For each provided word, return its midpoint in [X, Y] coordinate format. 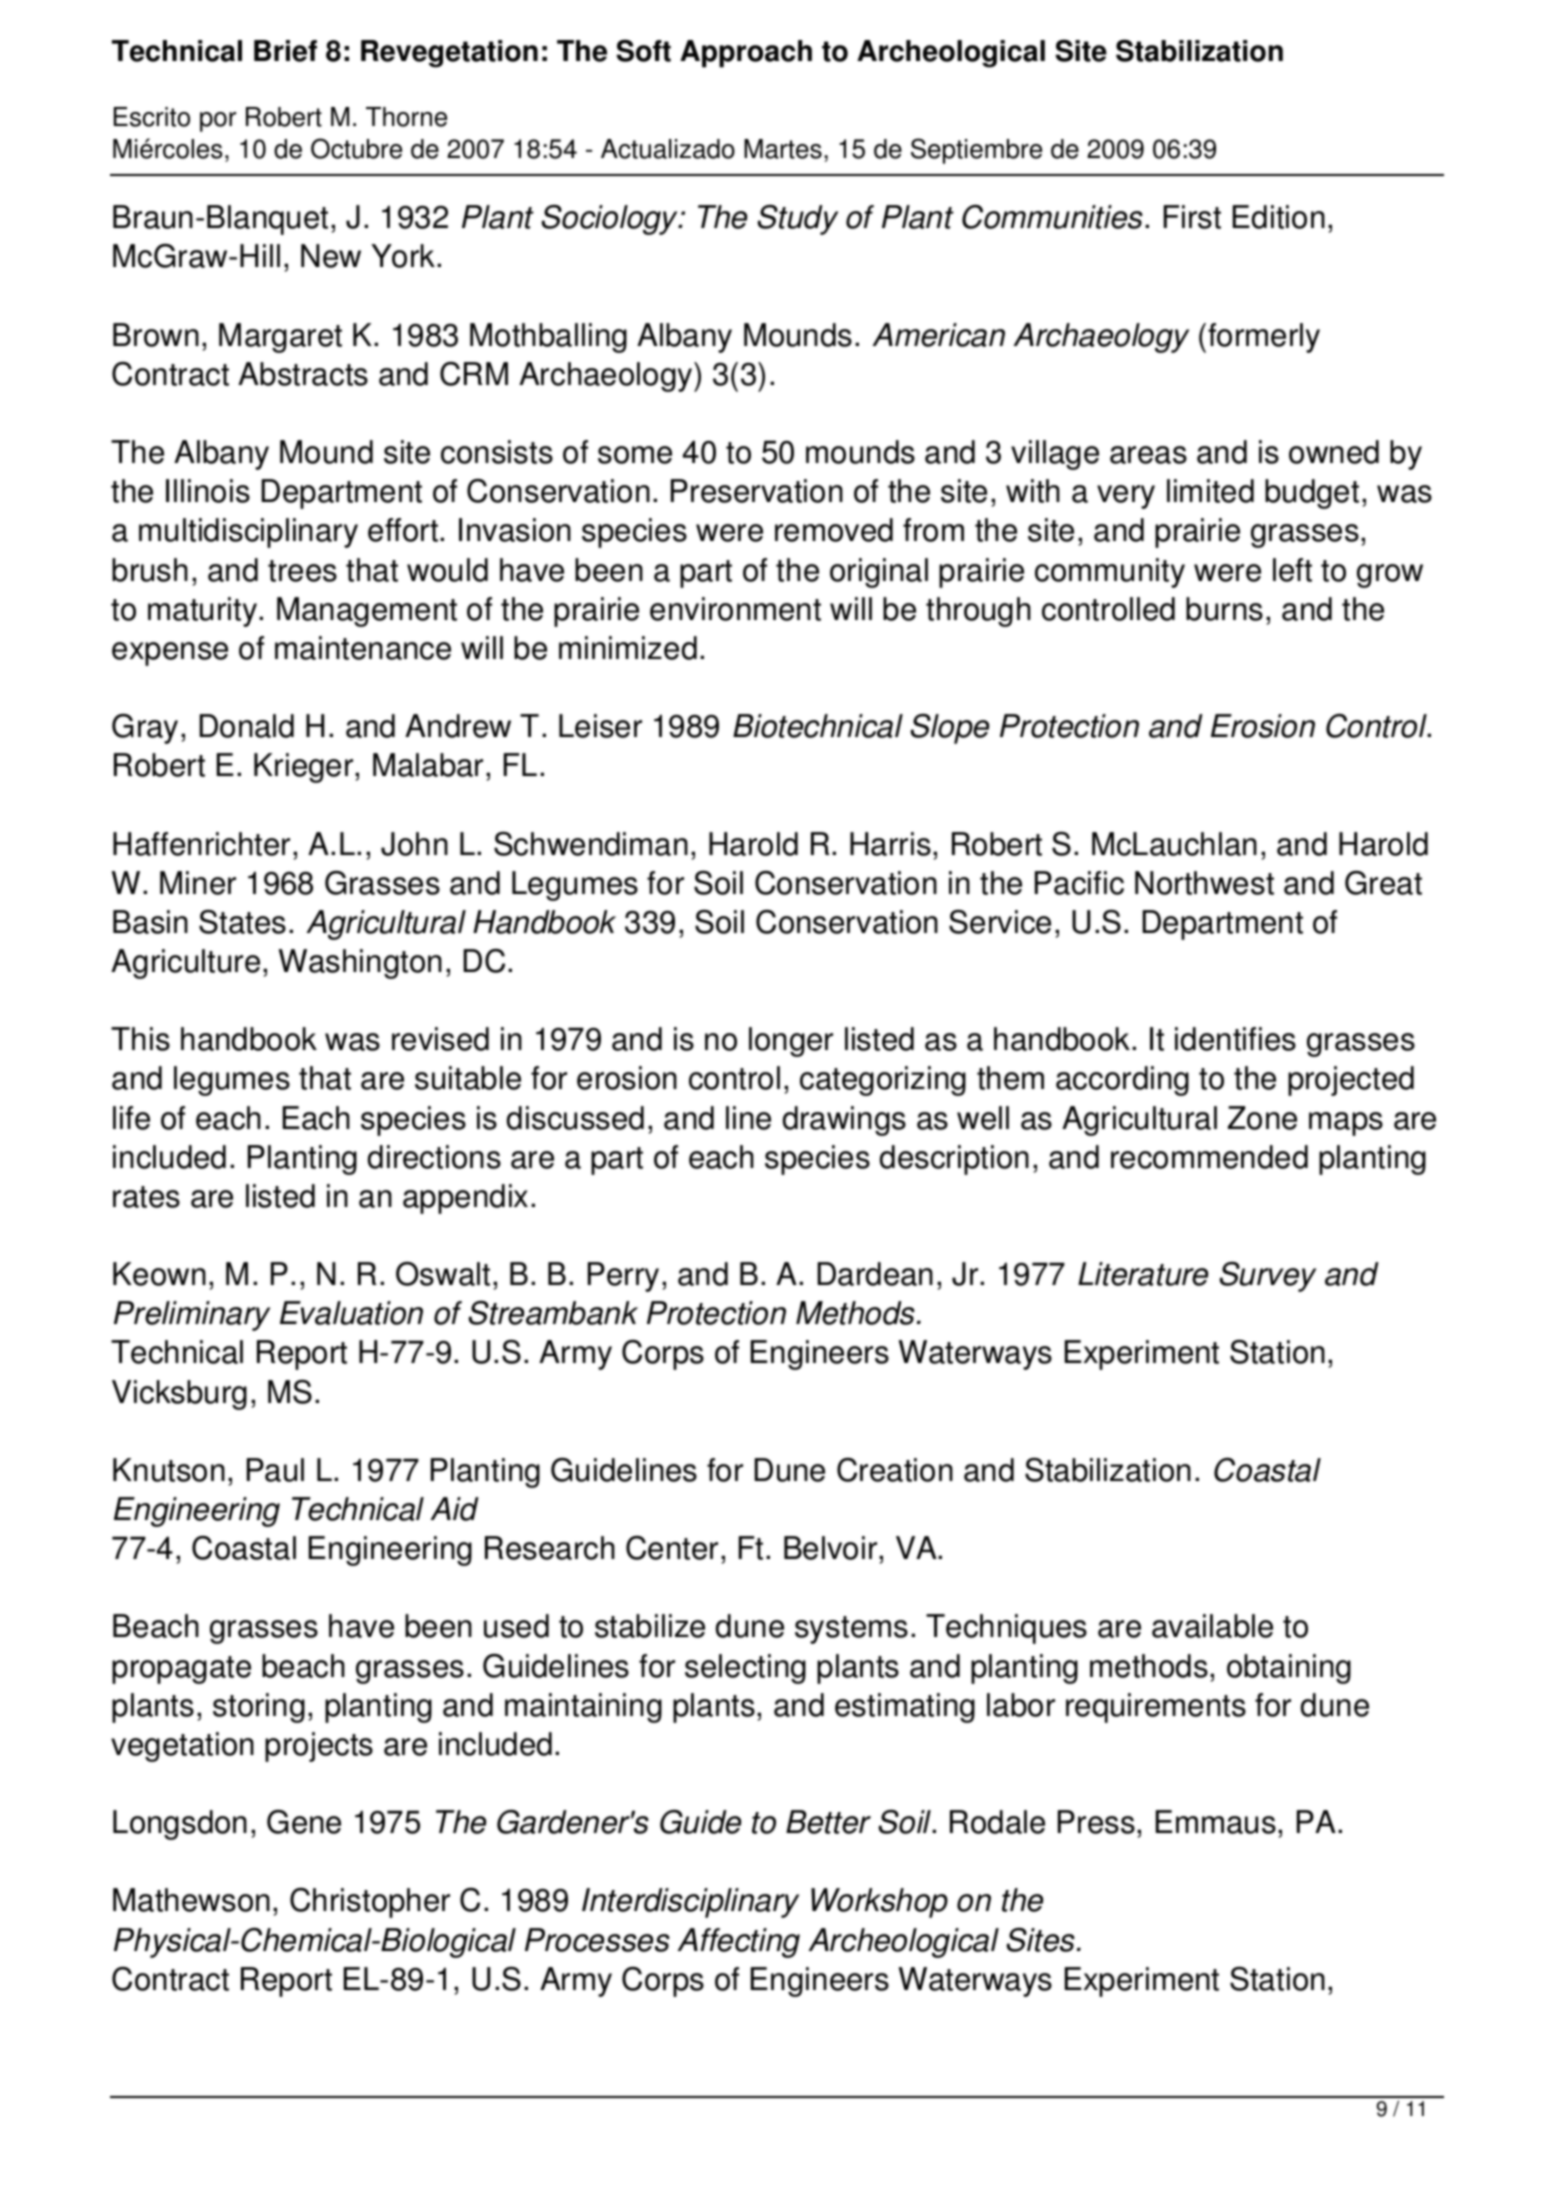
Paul [275, 1470]
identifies [1235, 1039]
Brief [285, 51]
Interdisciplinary [690, 1903]
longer [791, 1042]
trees [302, 571]
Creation [895, 1470]
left [1292, 570]
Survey [1268, 1277]
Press [1096, 1822]
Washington [360, 964]
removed [834, 530]
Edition [1279, 217]
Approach [746, 54]
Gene [304, 1822]
